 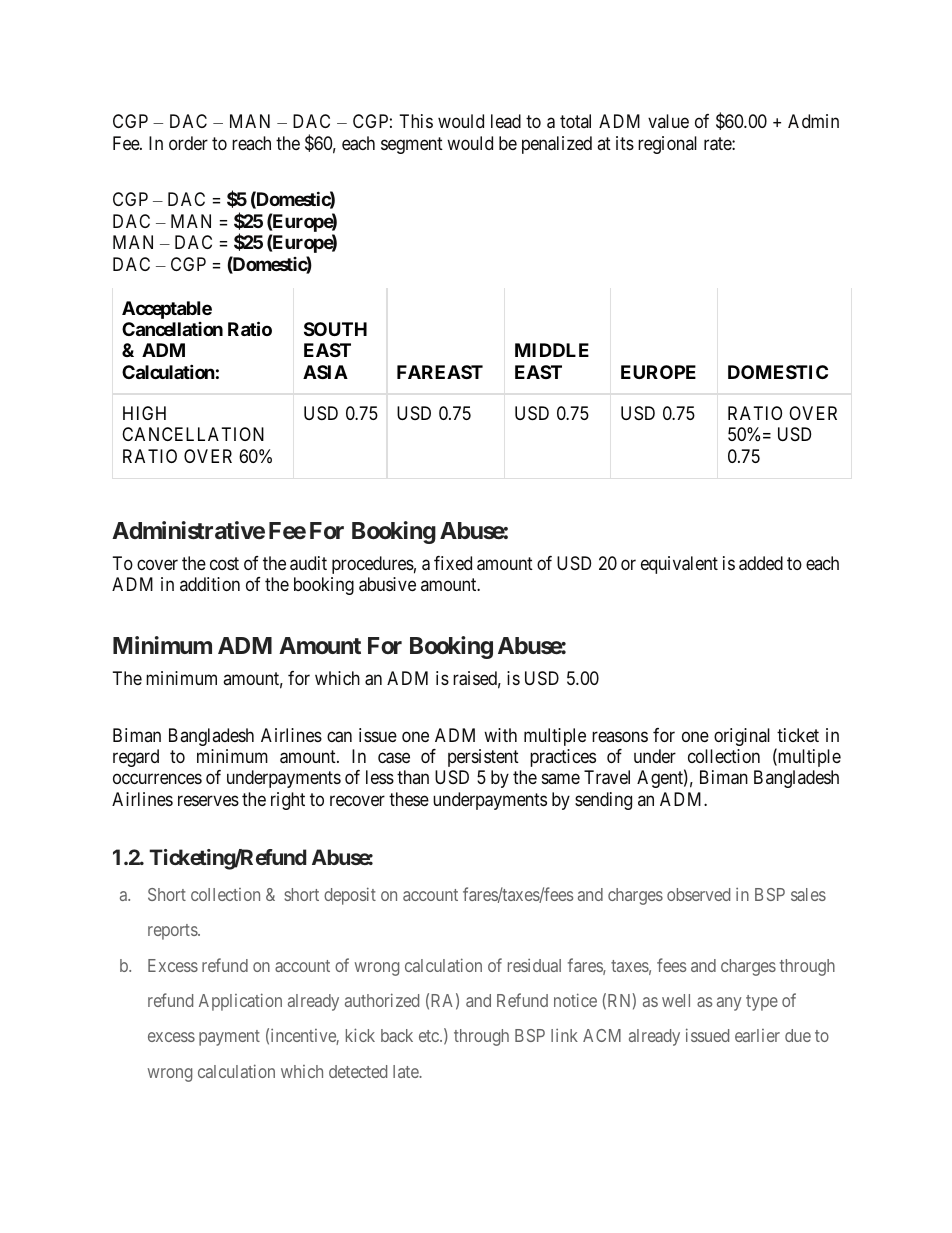 What do you see at coordinates (144, 413) in the screenshot?
I see `HIGH` at bounding box center [144, 413].
